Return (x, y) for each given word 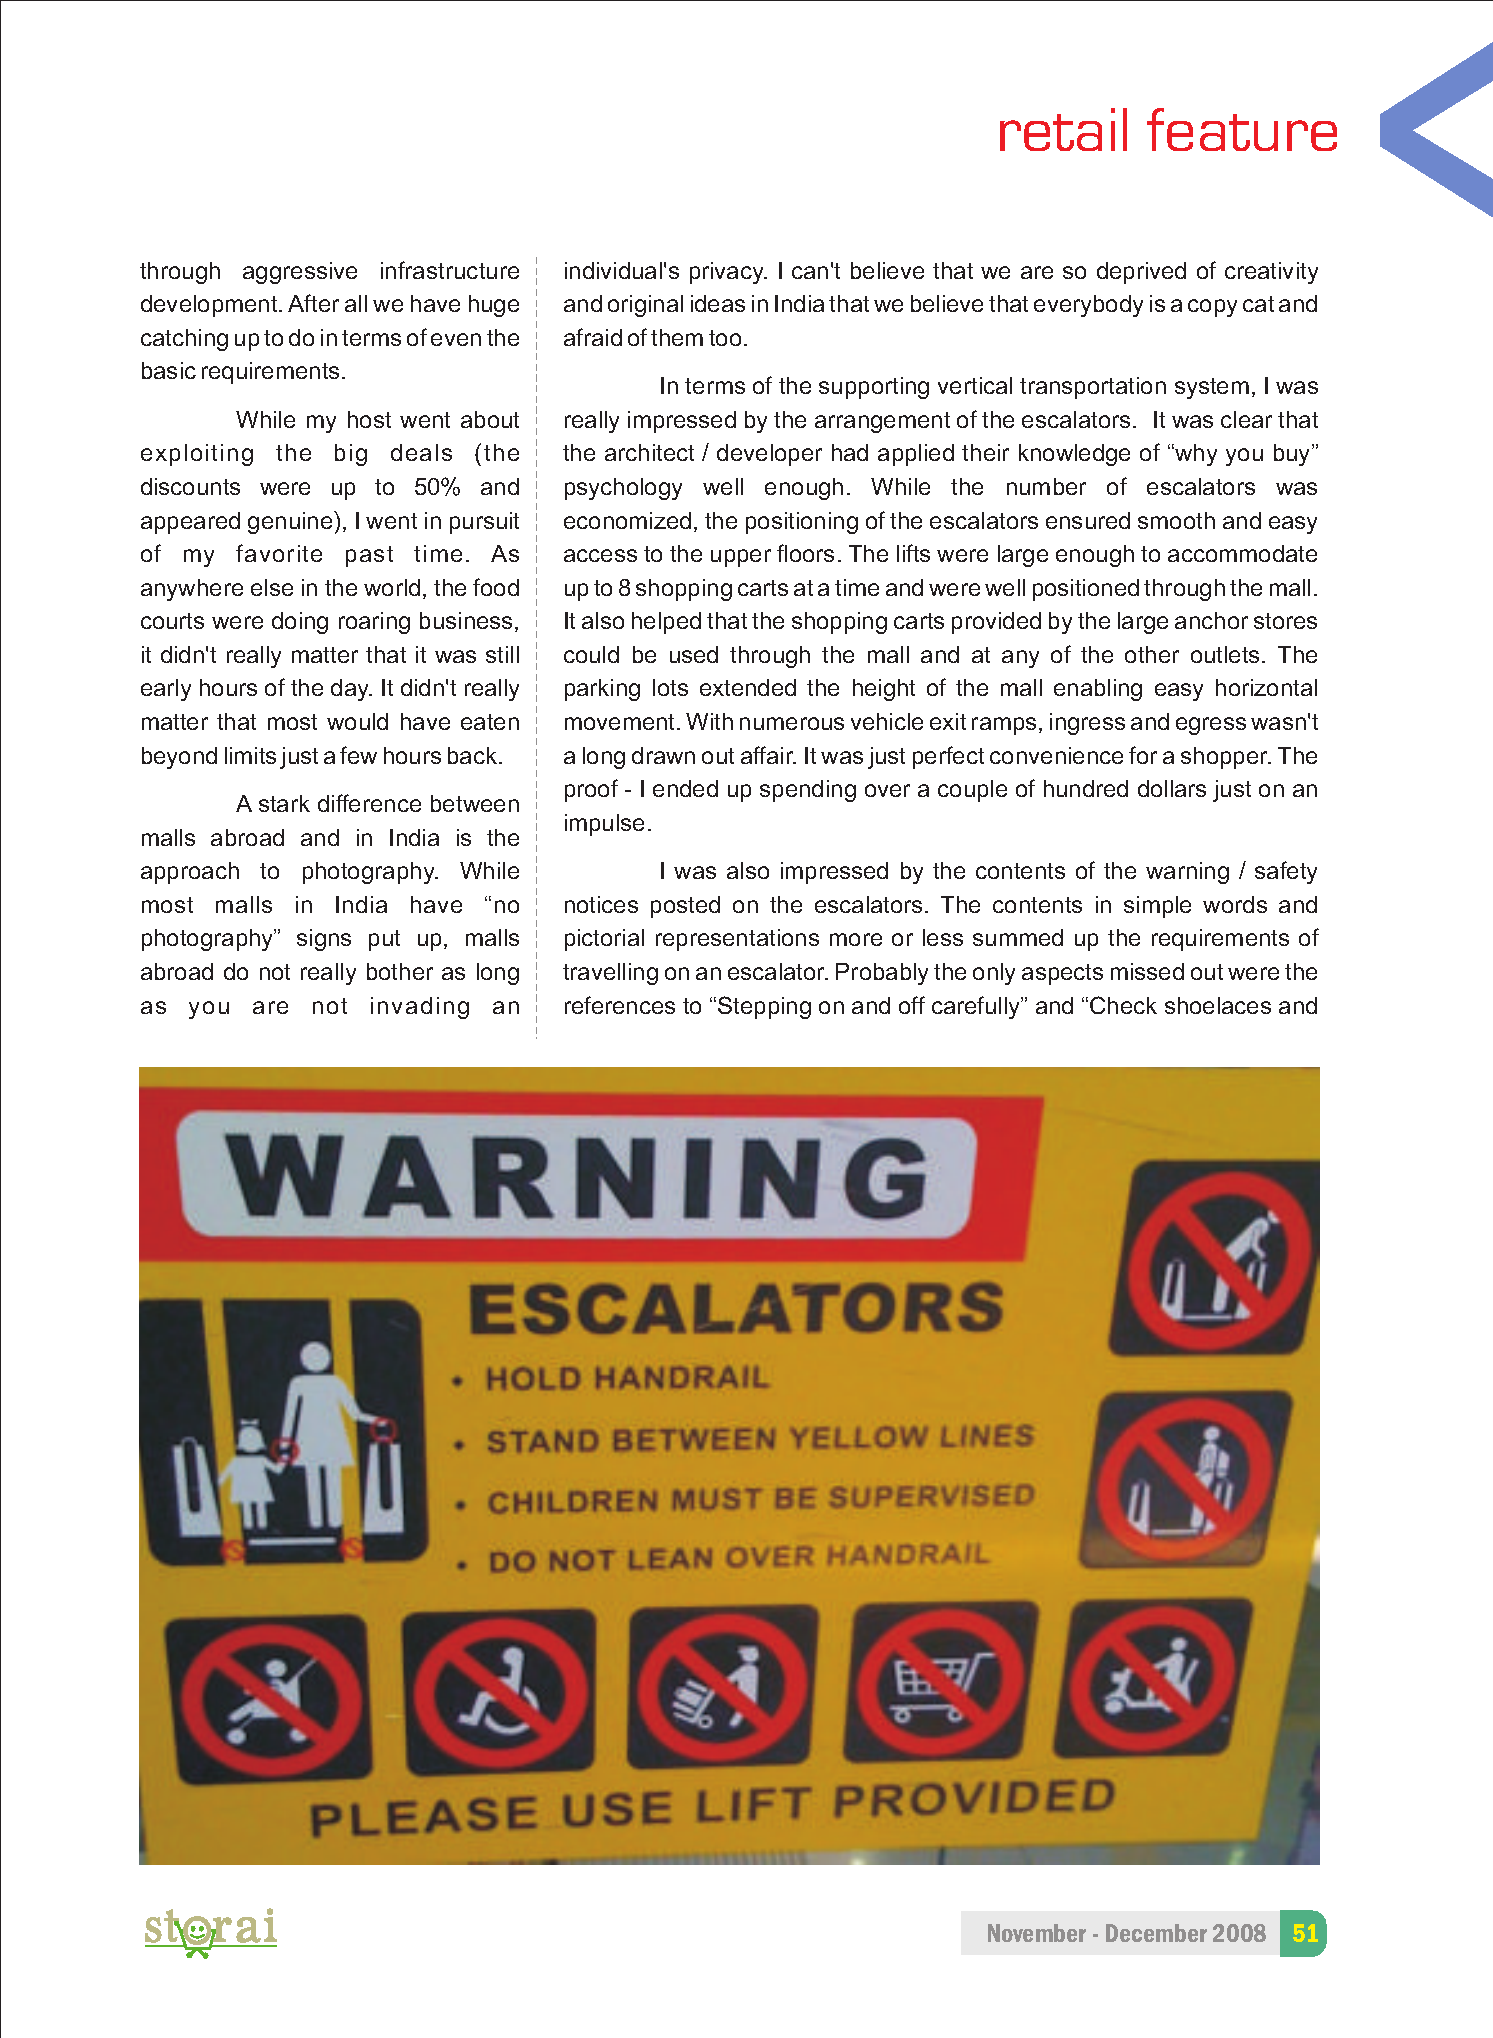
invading (420, 1008)
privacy (728, 273)
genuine (291, 522)
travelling (610, 974)
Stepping (764, 1007)
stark (284, 803)
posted (685, 907)
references (620, 1005)
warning (1187, 873)
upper (741, 558)
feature (1242, 129)
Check (1123, 1005)
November (1037, 1933)
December (1156, 1933)
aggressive (300, 273)
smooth (1176, 520)
